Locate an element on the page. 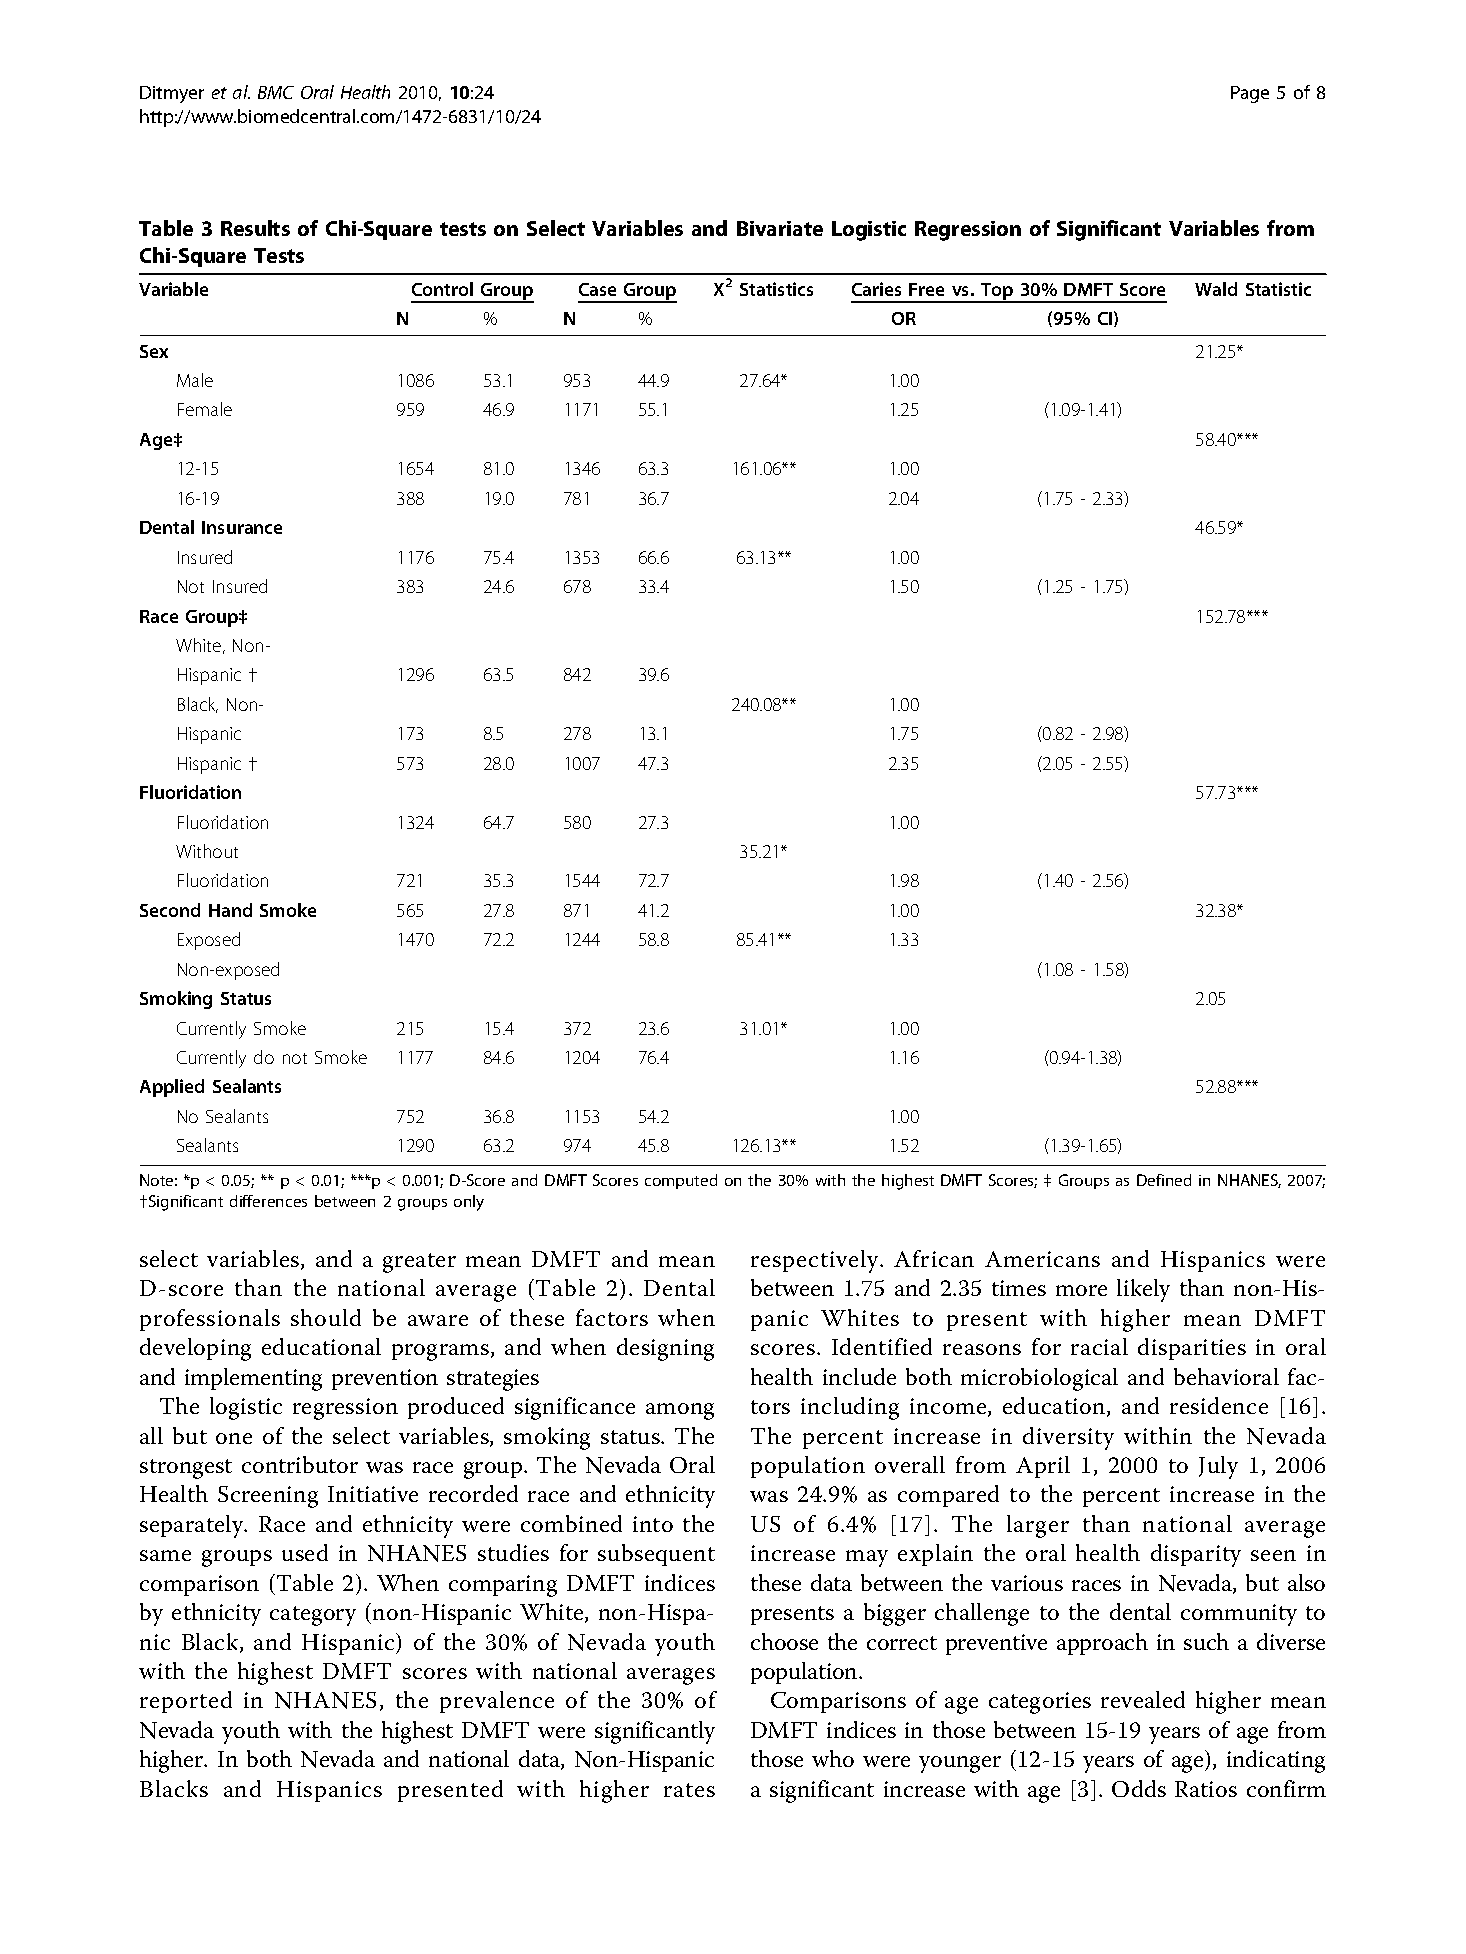 The height and width of the image is (1954, 1466). differences is located at coordinates (268, 1201).
